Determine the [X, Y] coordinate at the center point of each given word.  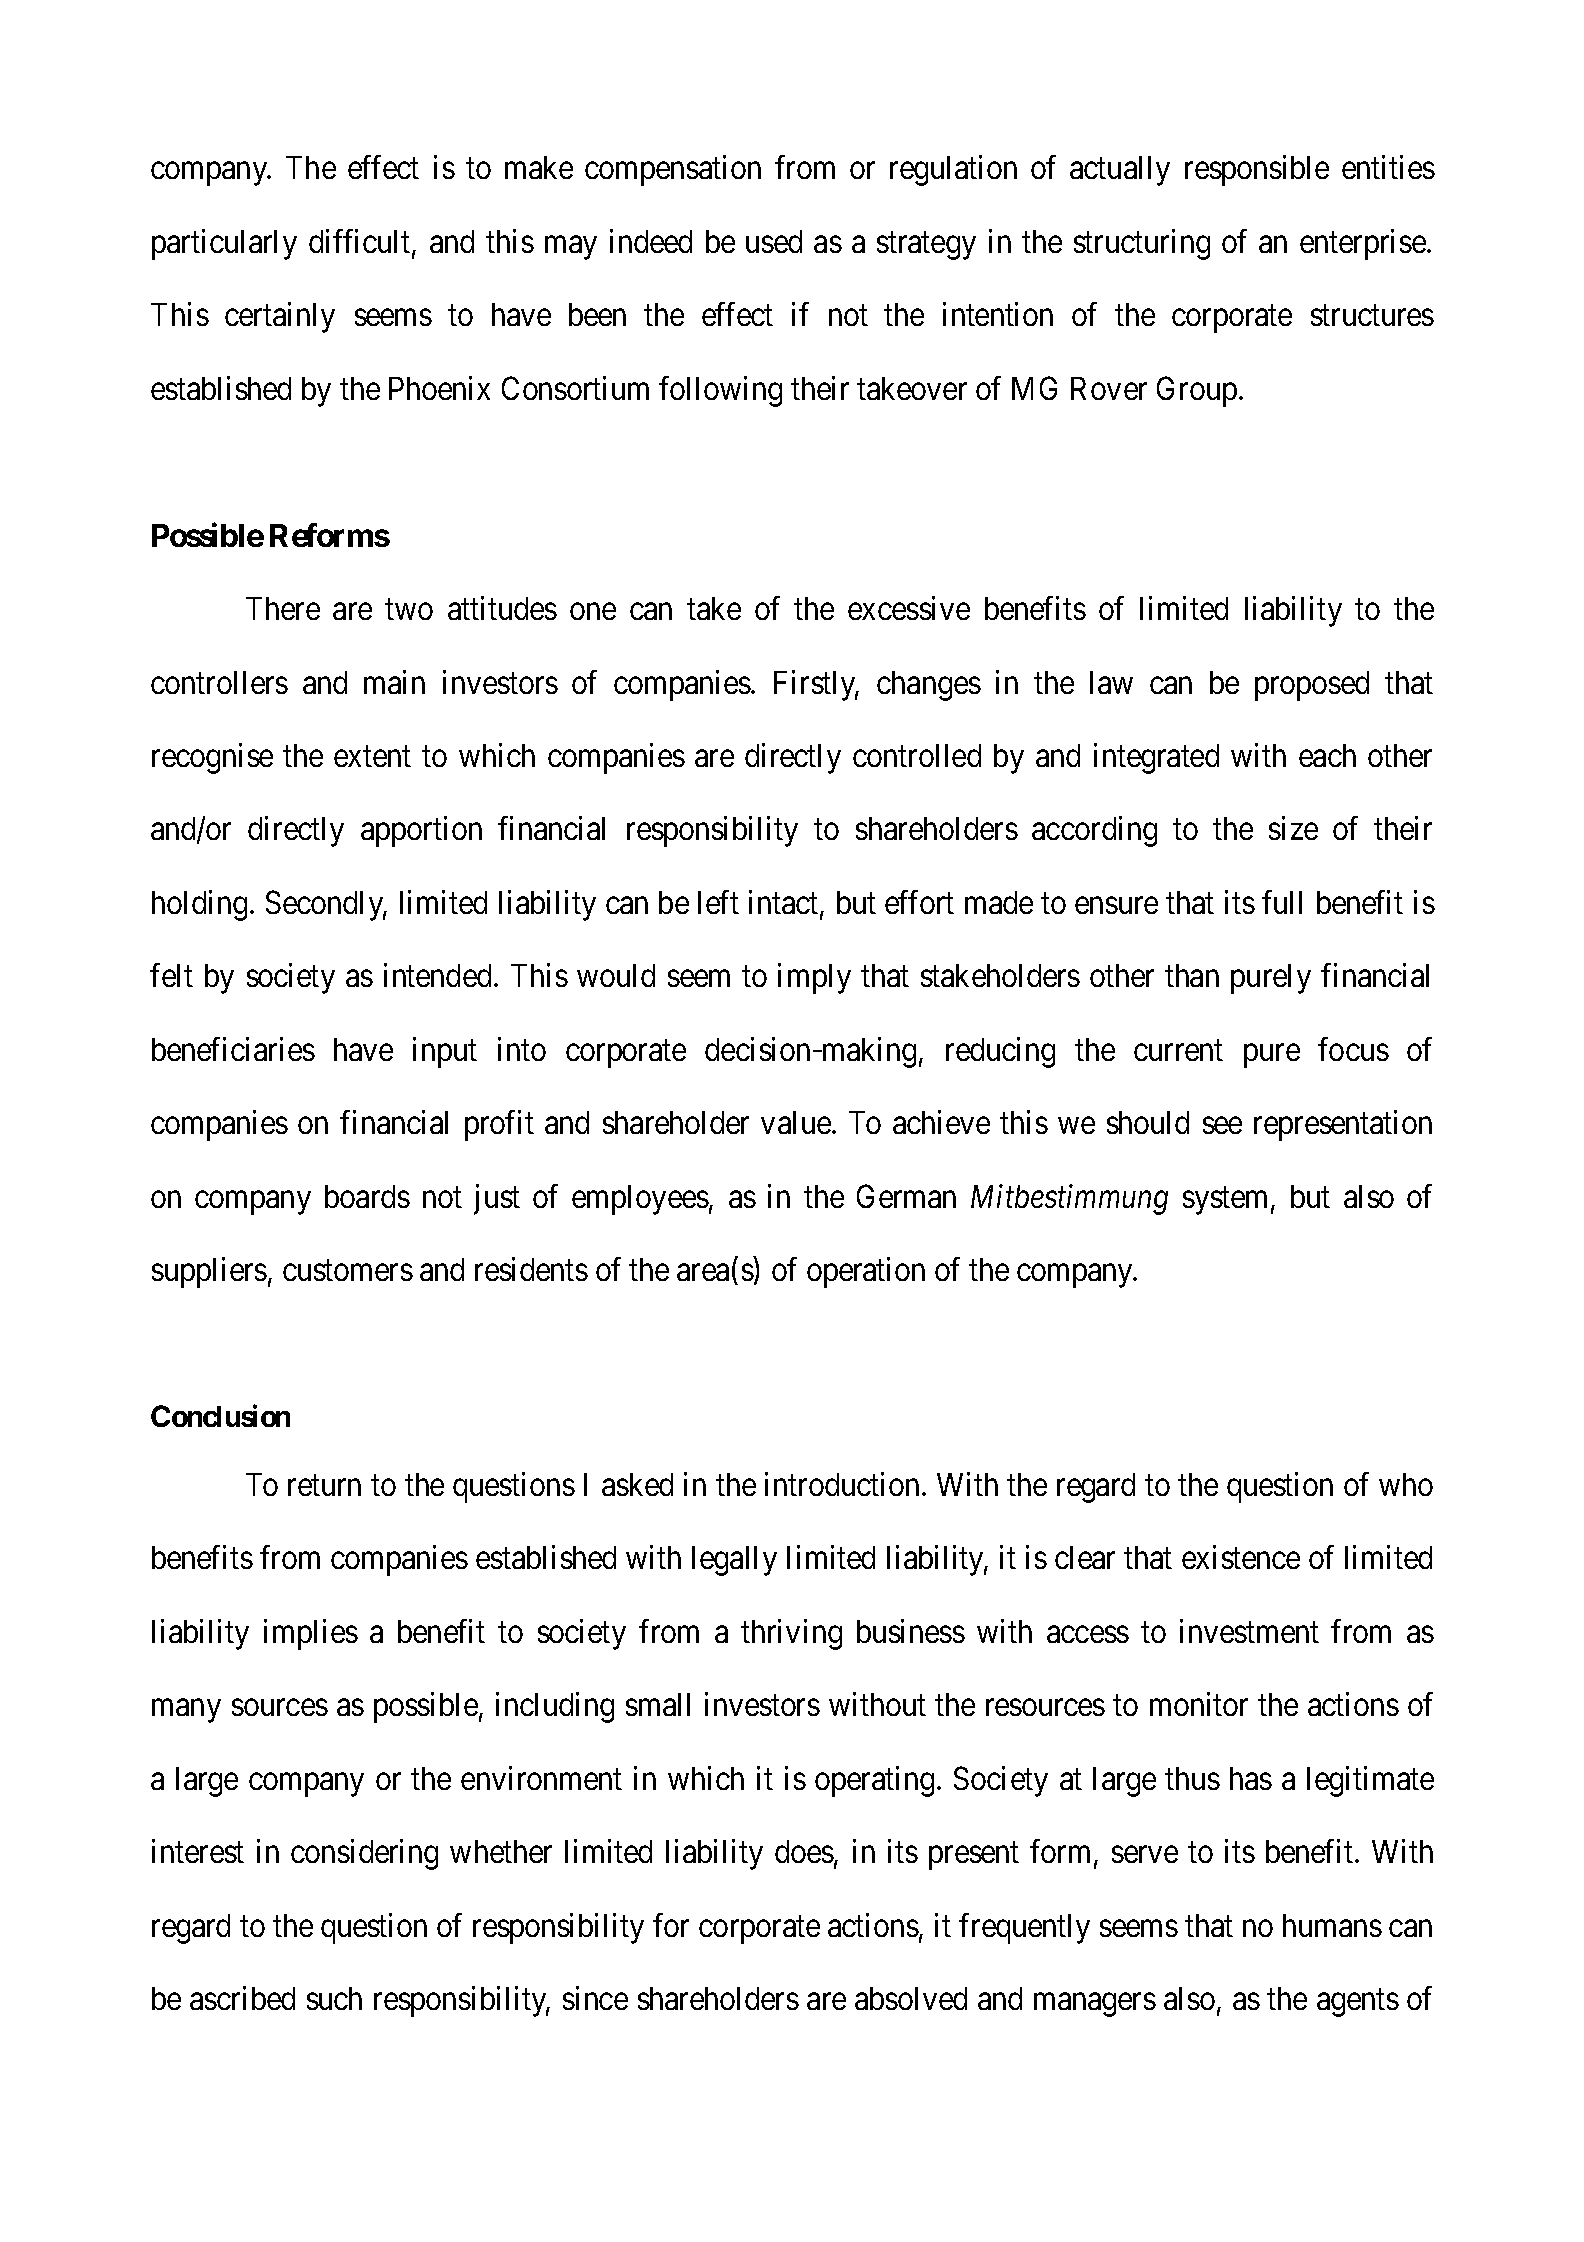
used [774, 241]
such [334, 1998]
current [1178, 1050]
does [804, 1851]
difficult [361, 242]
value [796, 1122]
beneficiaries [233, 1049]
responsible [1257, 170]
